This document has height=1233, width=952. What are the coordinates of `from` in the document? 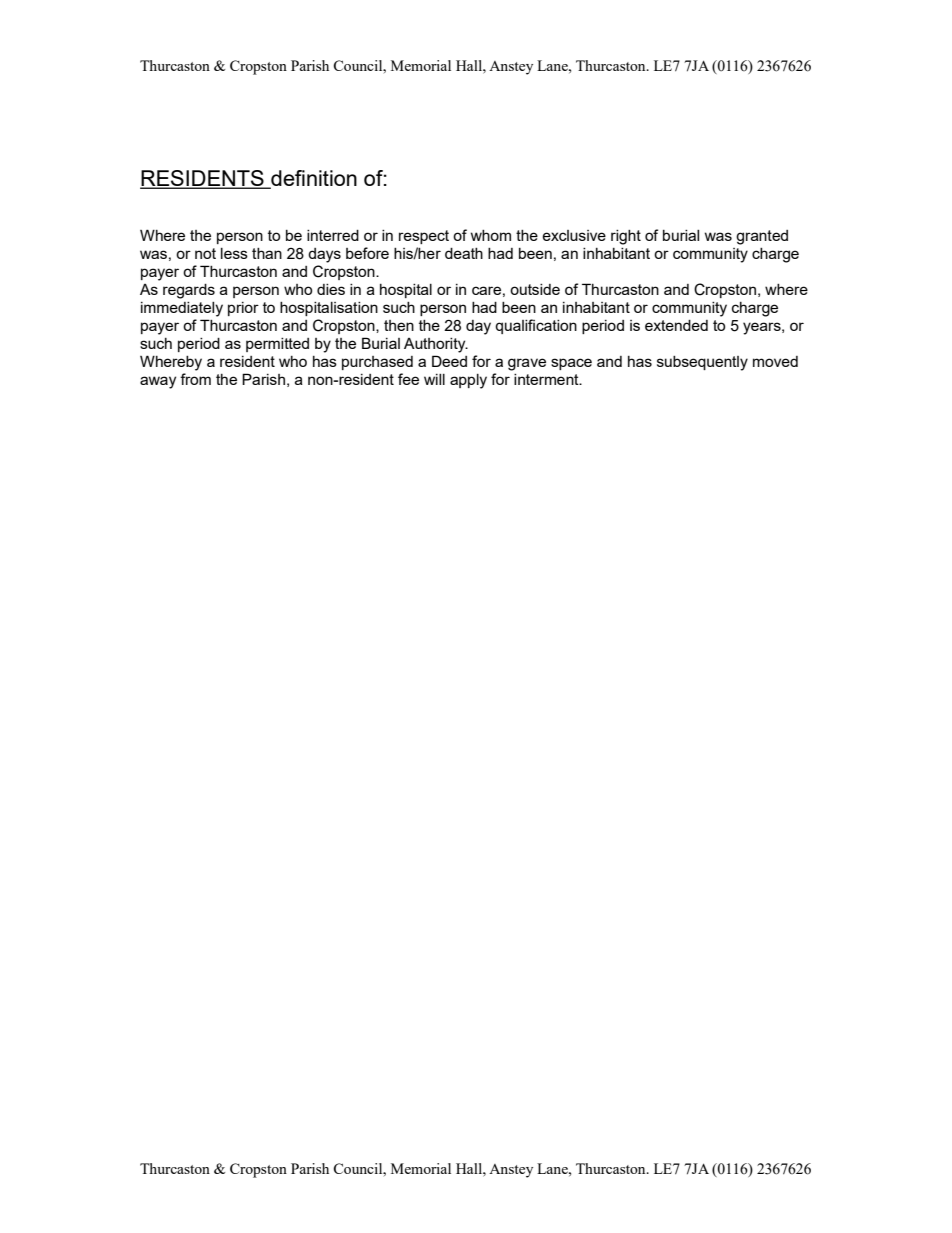 It's located at (195, 379).
